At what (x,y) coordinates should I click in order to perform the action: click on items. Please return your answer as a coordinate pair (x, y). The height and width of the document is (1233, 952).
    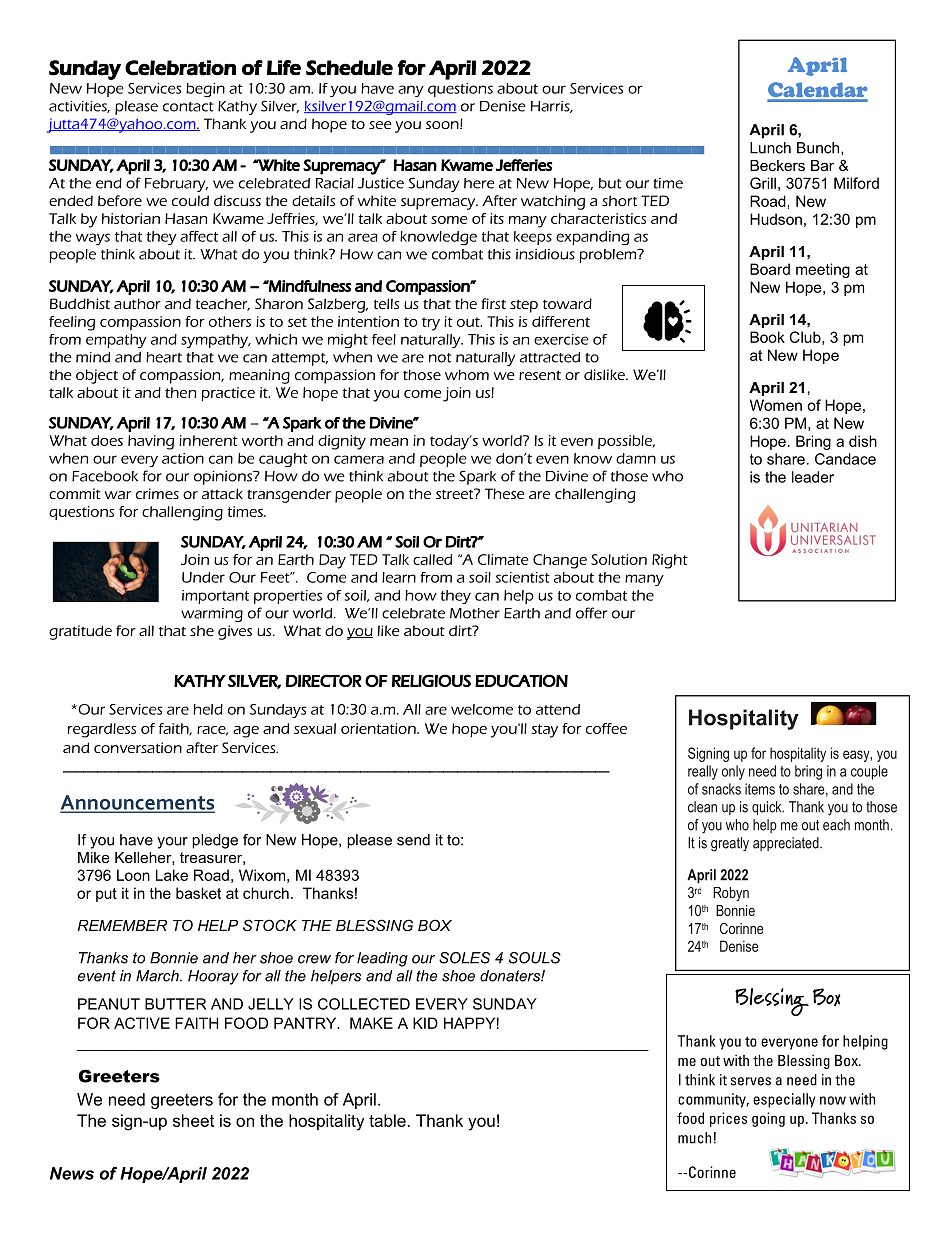
    Looking at the image, I should click on (760, 789).
